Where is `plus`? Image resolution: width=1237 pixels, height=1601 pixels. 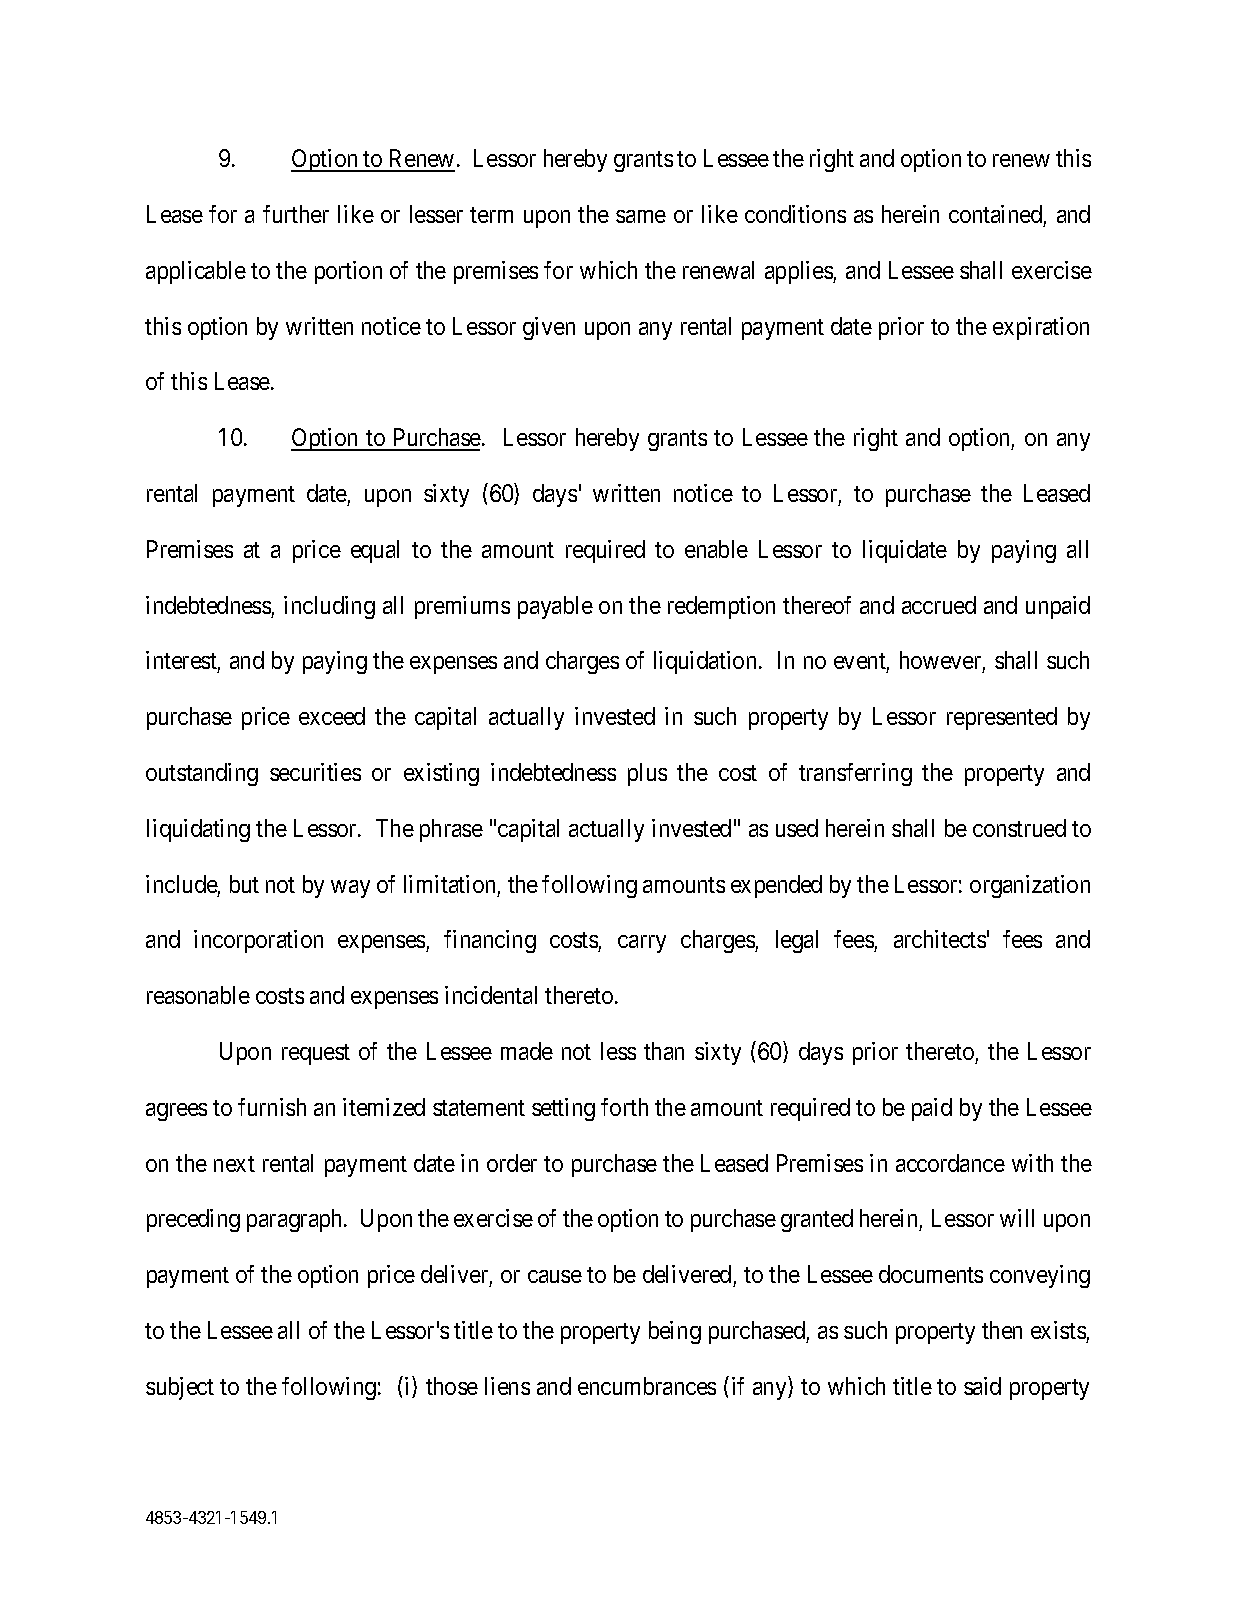
plus is located at coordinates (647, 774).
